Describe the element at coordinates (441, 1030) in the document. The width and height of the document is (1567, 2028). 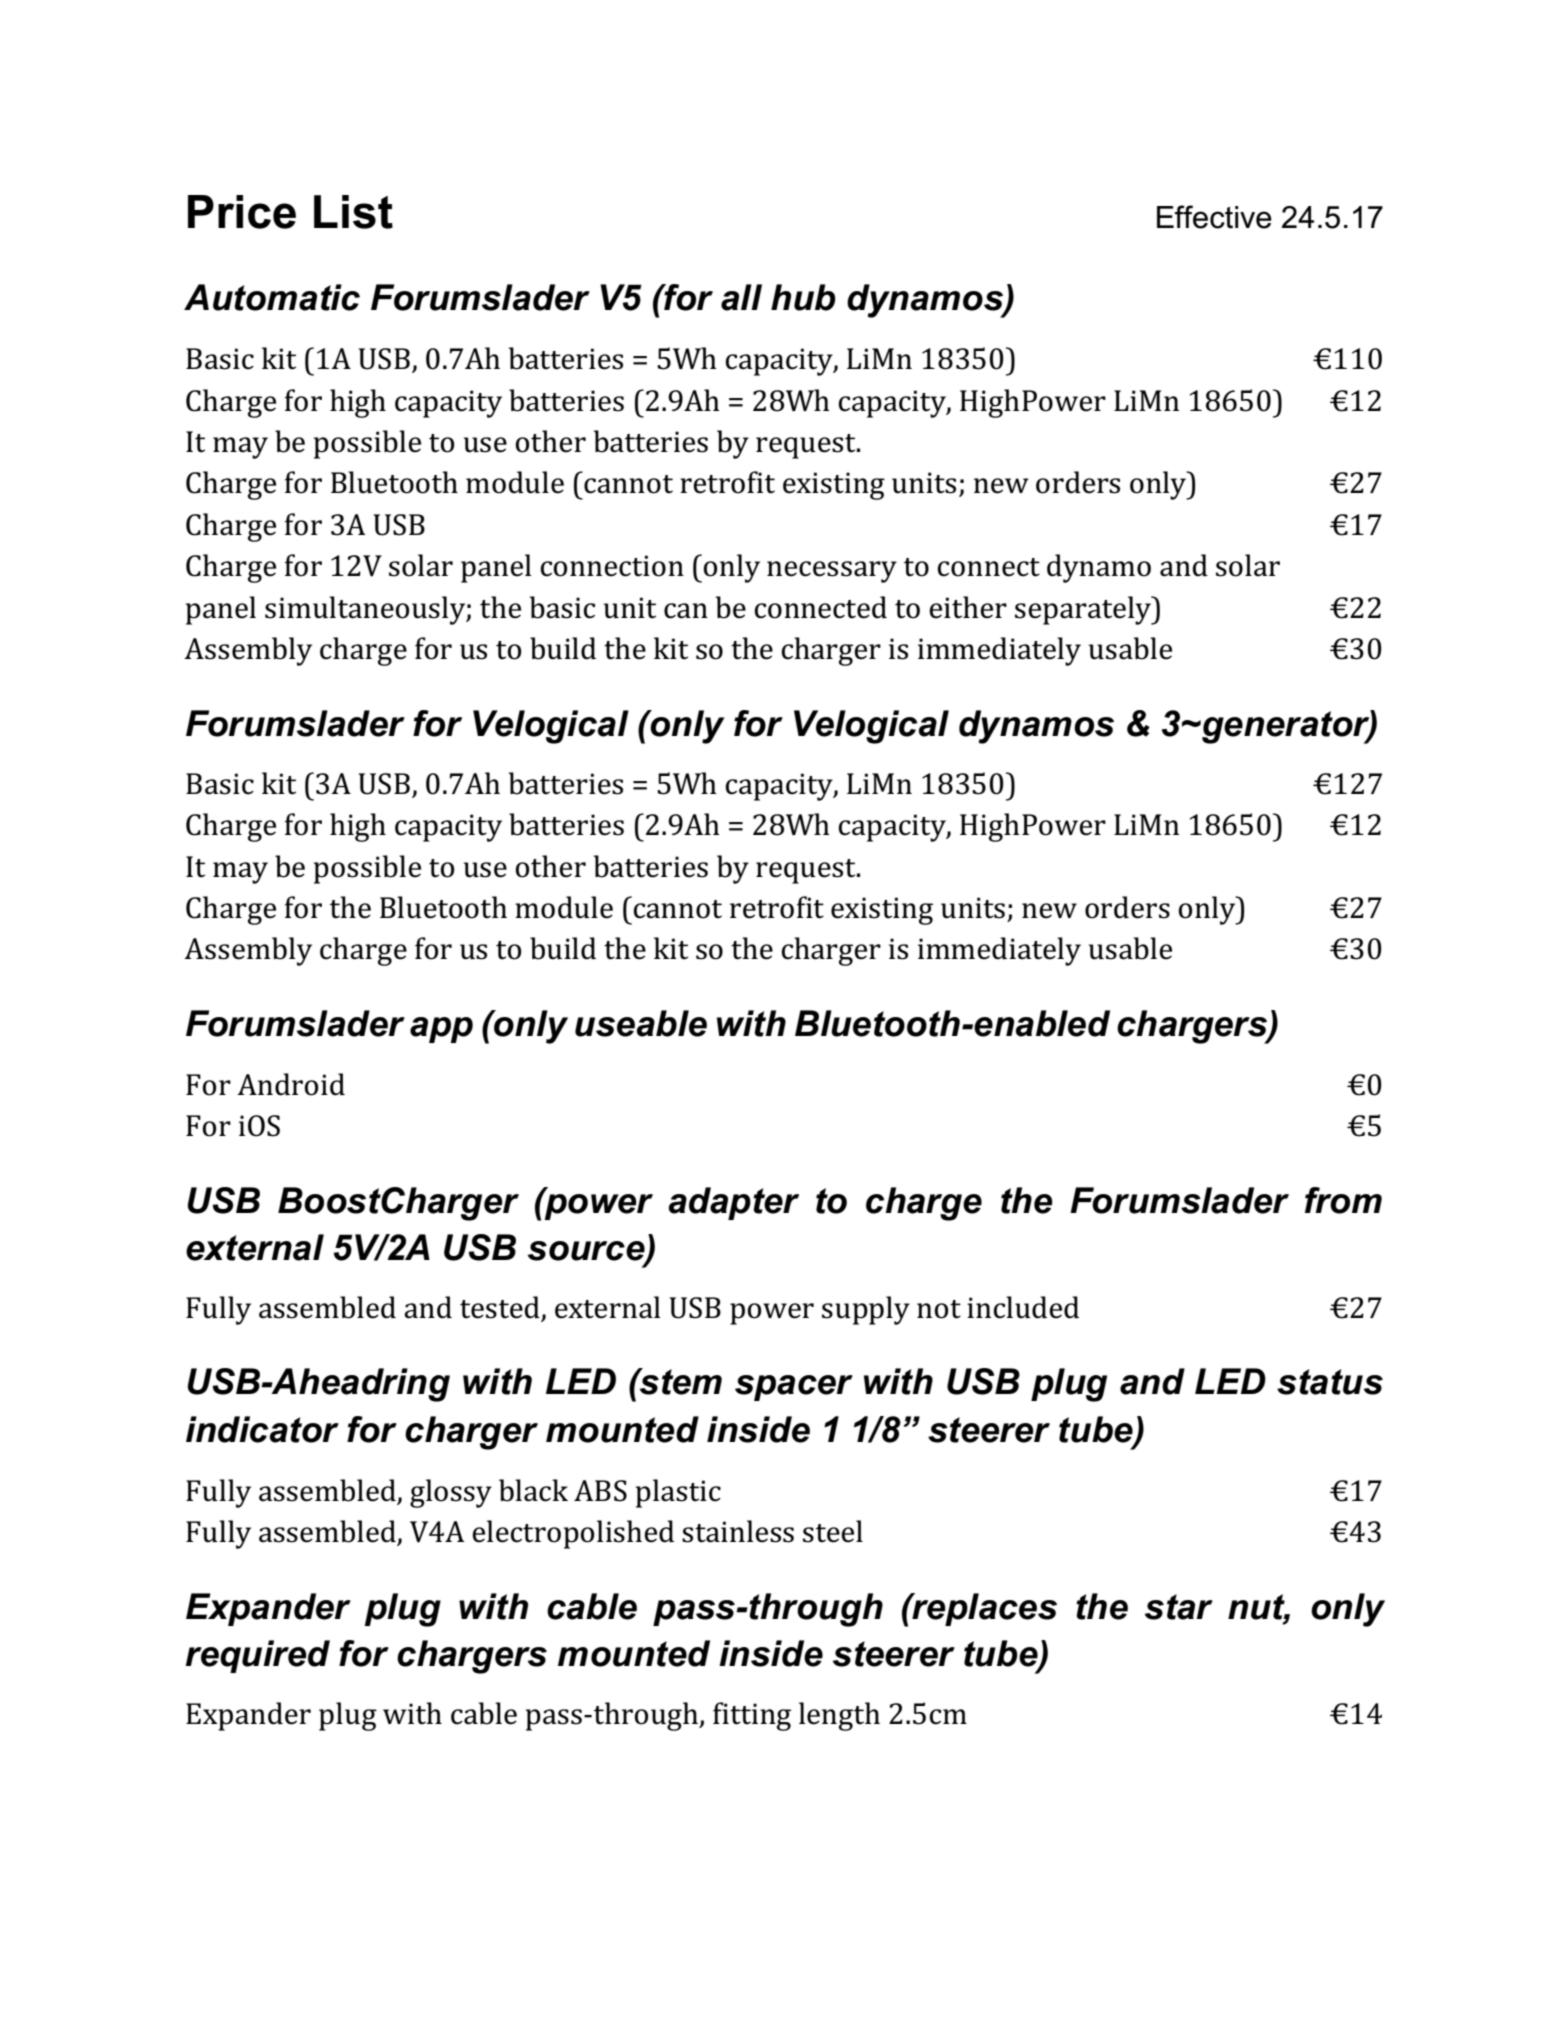
I see `app` at that location.
